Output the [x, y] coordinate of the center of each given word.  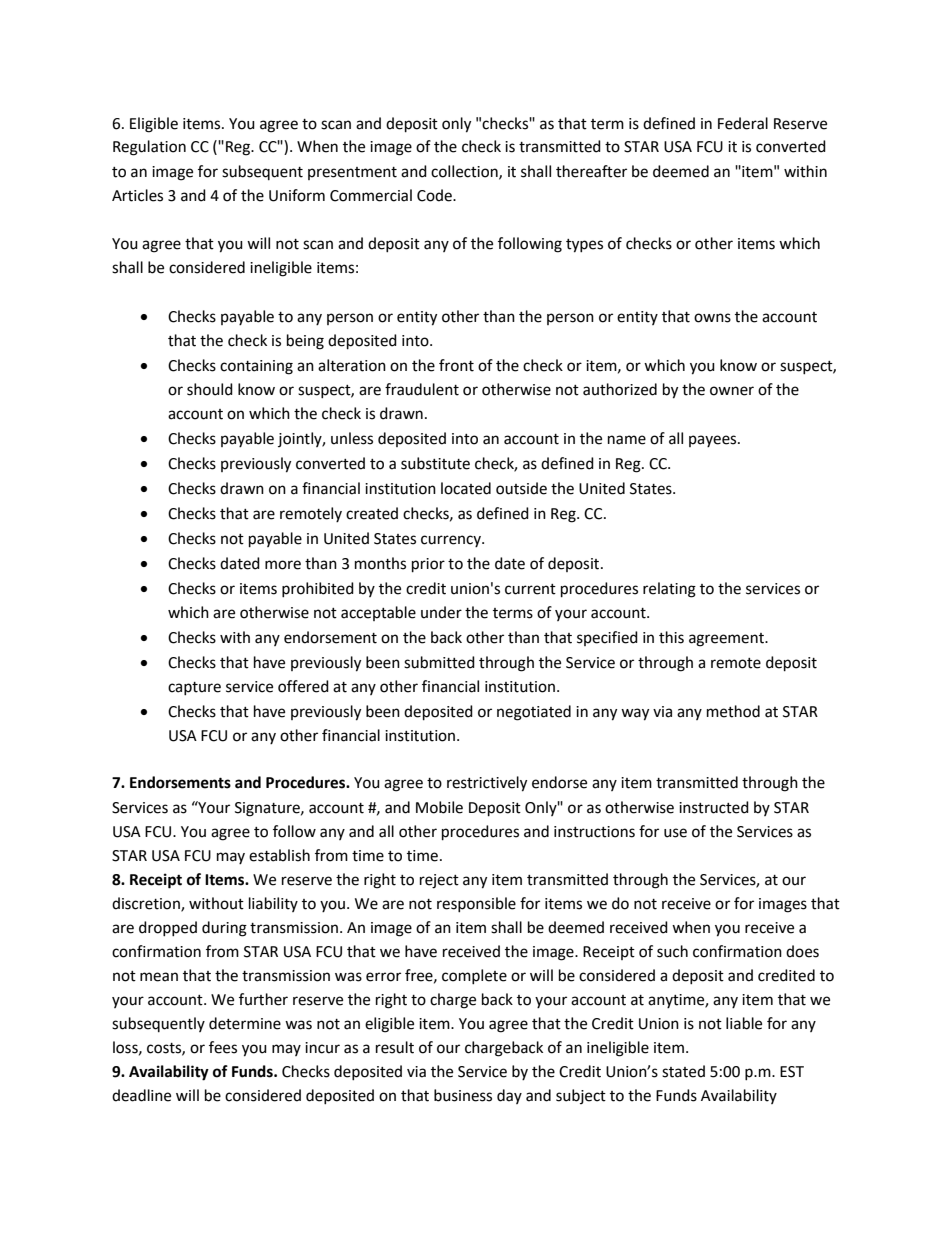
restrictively [487, 784]
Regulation [149, 148]
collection [465, 172]
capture [194, 688]
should [210, 389]
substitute [435, 463]
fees [223, 1047]
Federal [743, 123]
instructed [714, 807]
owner [732, 391]
